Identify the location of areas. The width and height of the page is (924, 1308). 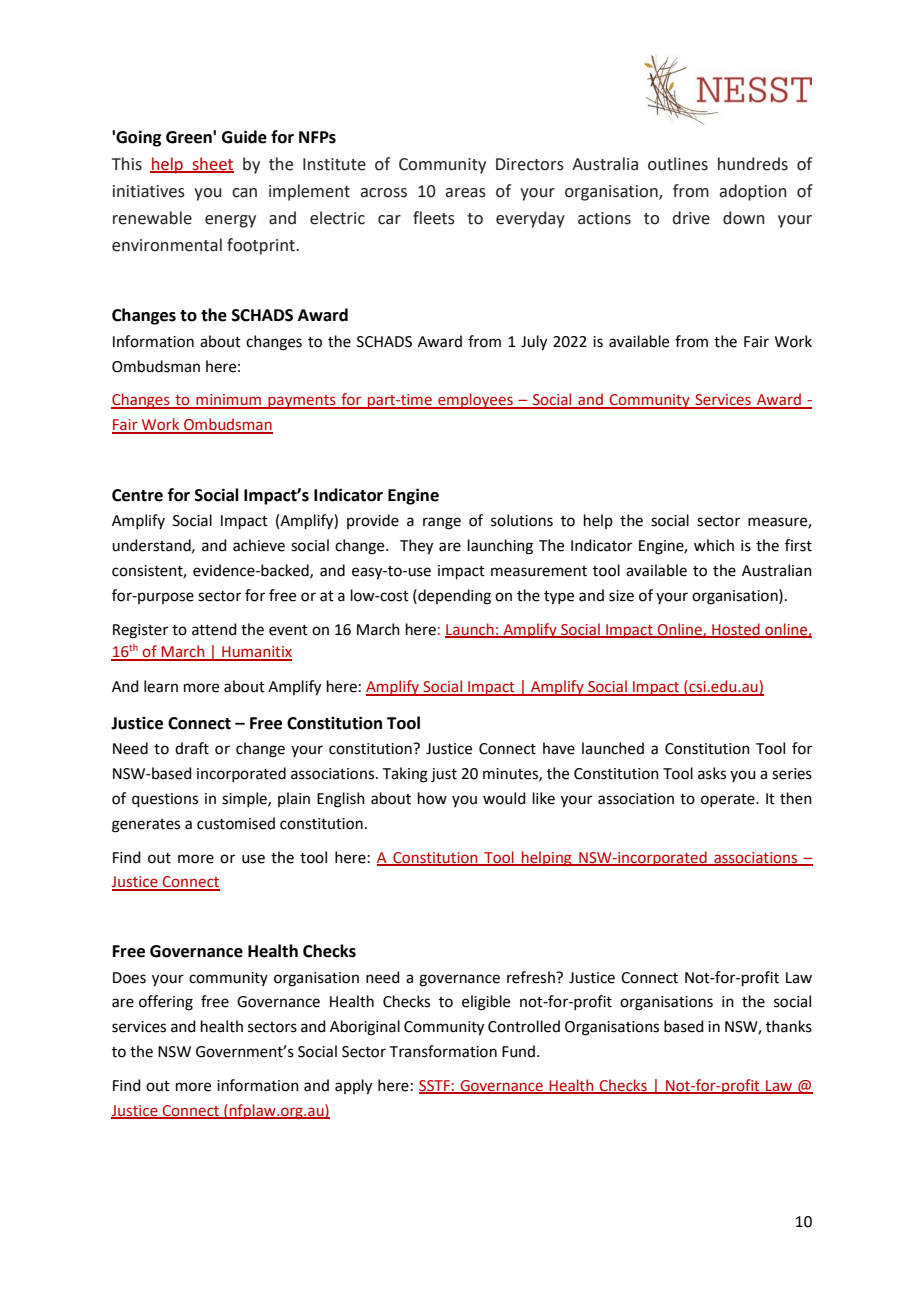
(465, 193).
